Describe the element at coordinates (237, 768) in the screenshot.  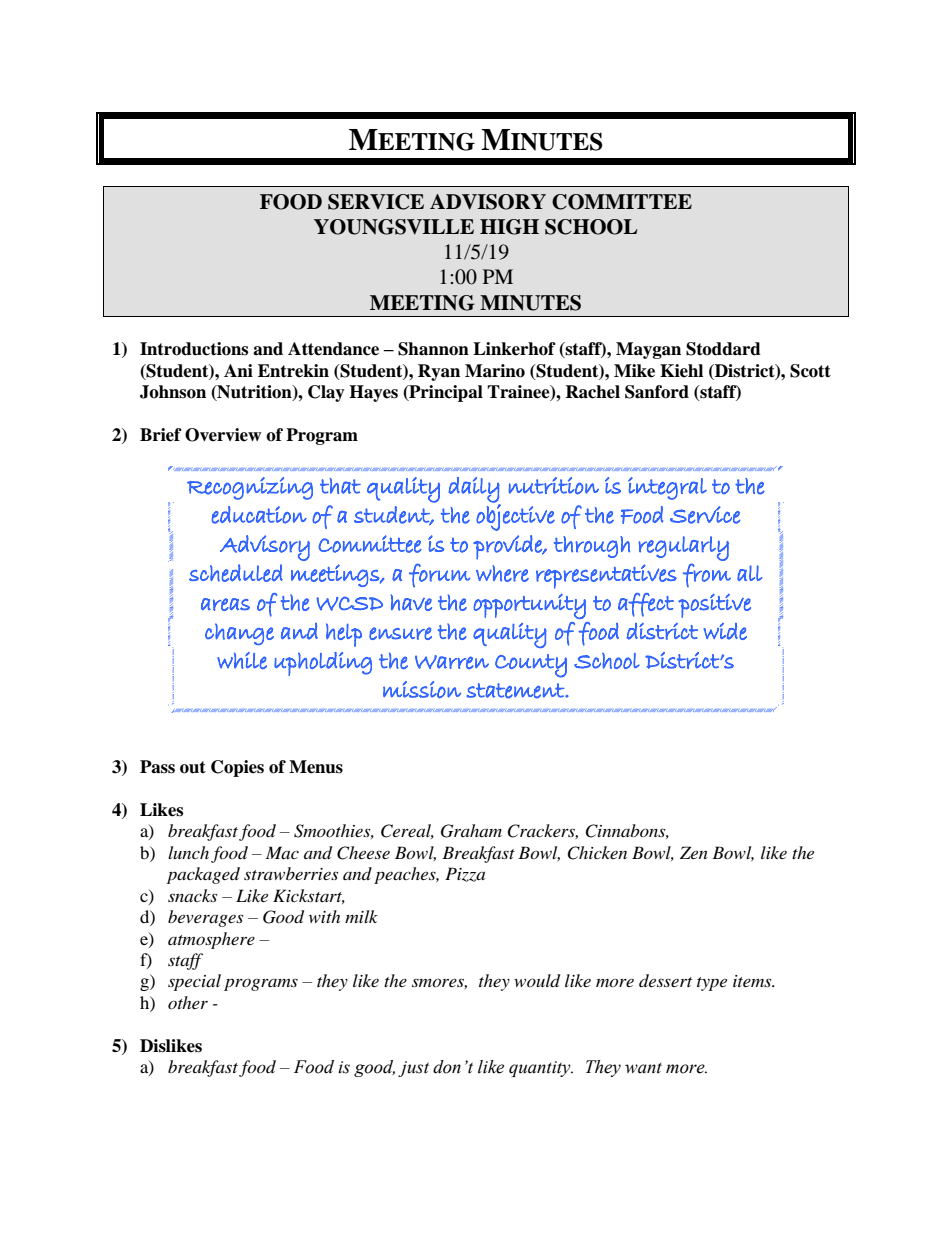
I see `Copies` at that location.
